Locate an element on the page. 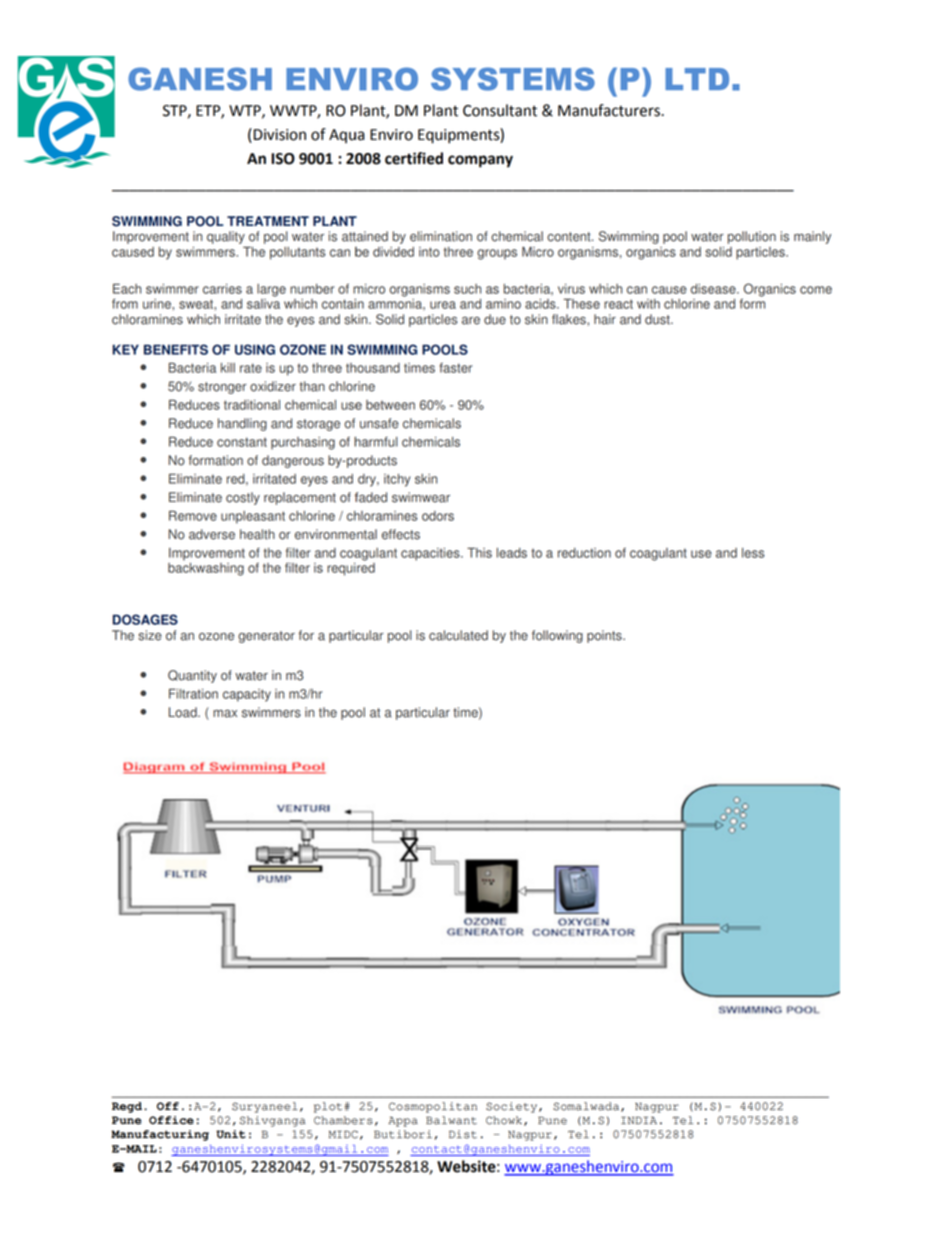  Office is located at coordinates (171, 1120).
